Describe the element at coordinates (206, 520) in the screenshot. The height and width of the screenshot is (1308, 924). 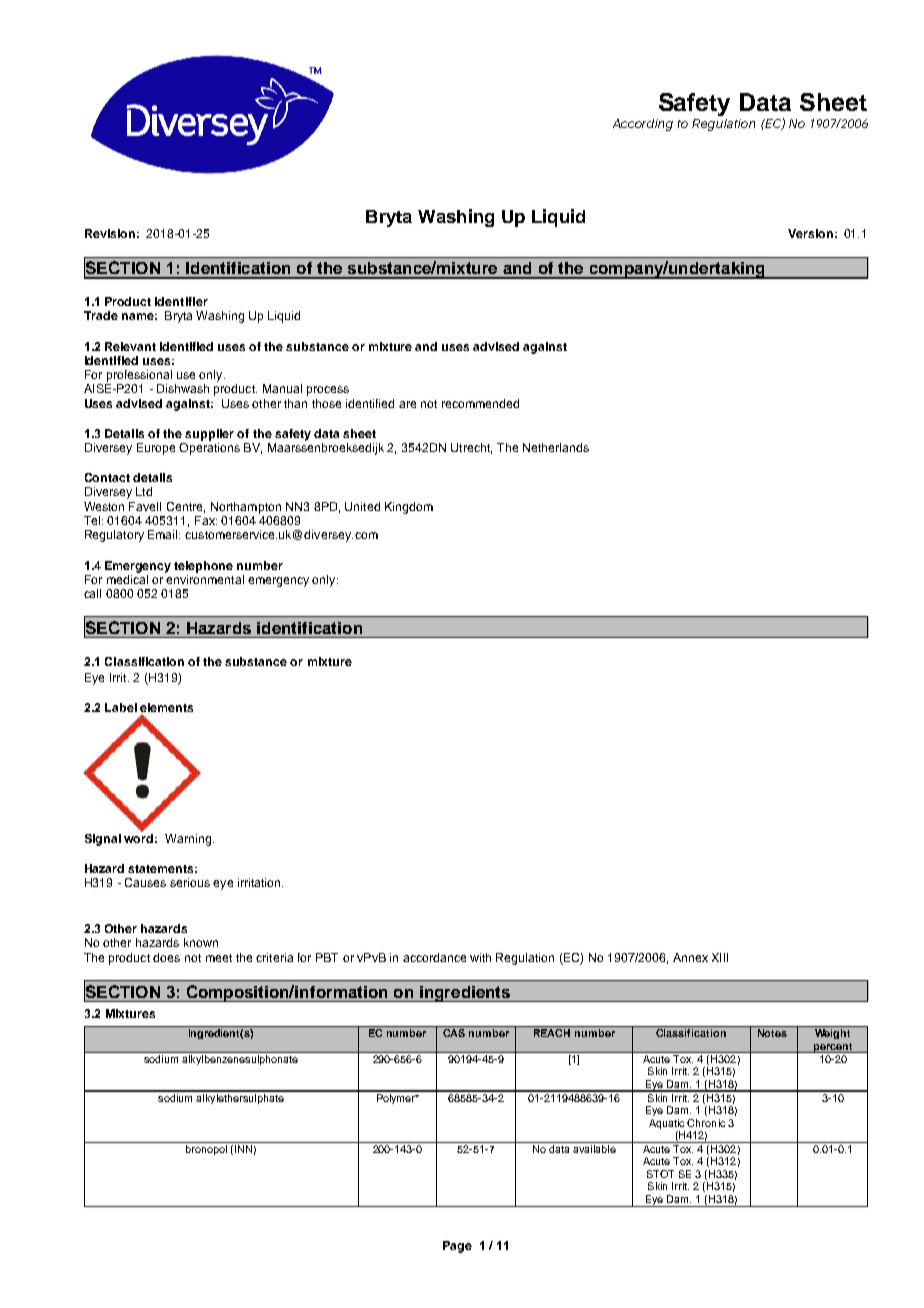
I see `Fax` at that location.
